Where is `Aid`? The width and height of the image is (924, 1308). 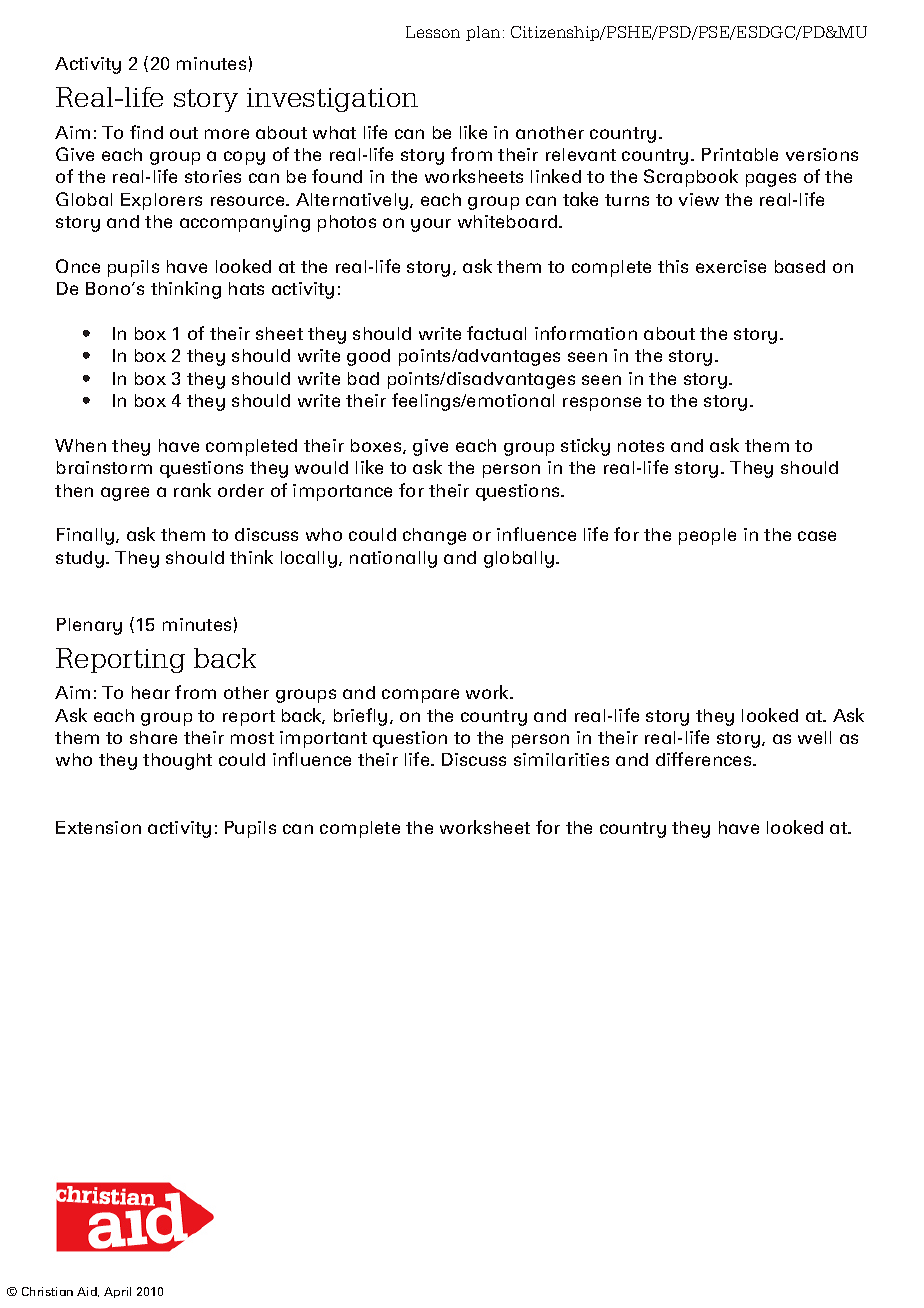
Aid is located at coordinates (88, 1292).
